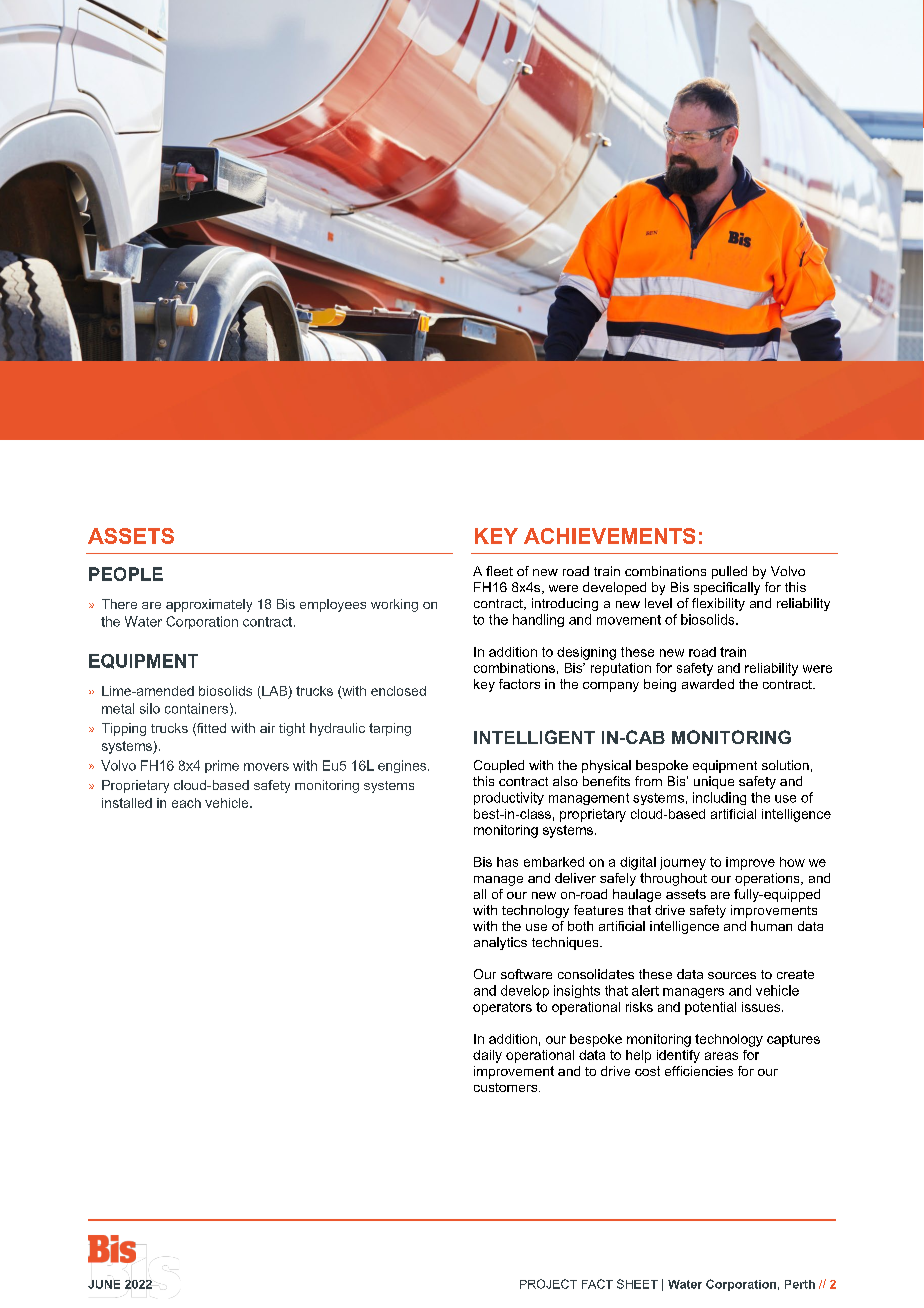 The image size is (924, 1308). Describe the element at coordinates (186, 803) in the screenshot. I see `each` at that location.
